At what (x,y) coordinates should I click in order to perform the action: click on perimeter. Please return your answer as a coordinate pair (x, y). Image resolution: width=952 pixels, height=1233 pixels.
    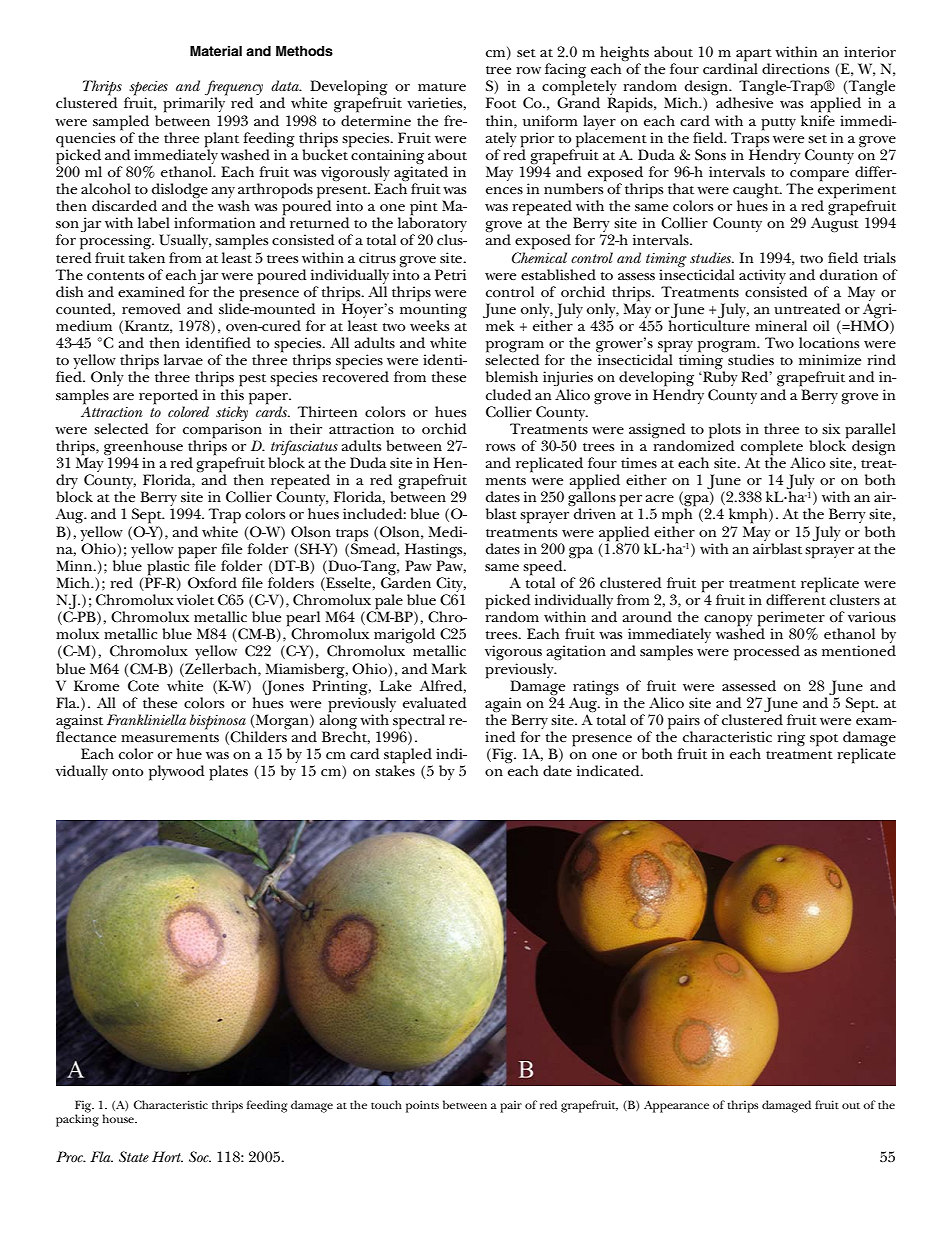
    Looking at the image, I should click on (791, 620).
